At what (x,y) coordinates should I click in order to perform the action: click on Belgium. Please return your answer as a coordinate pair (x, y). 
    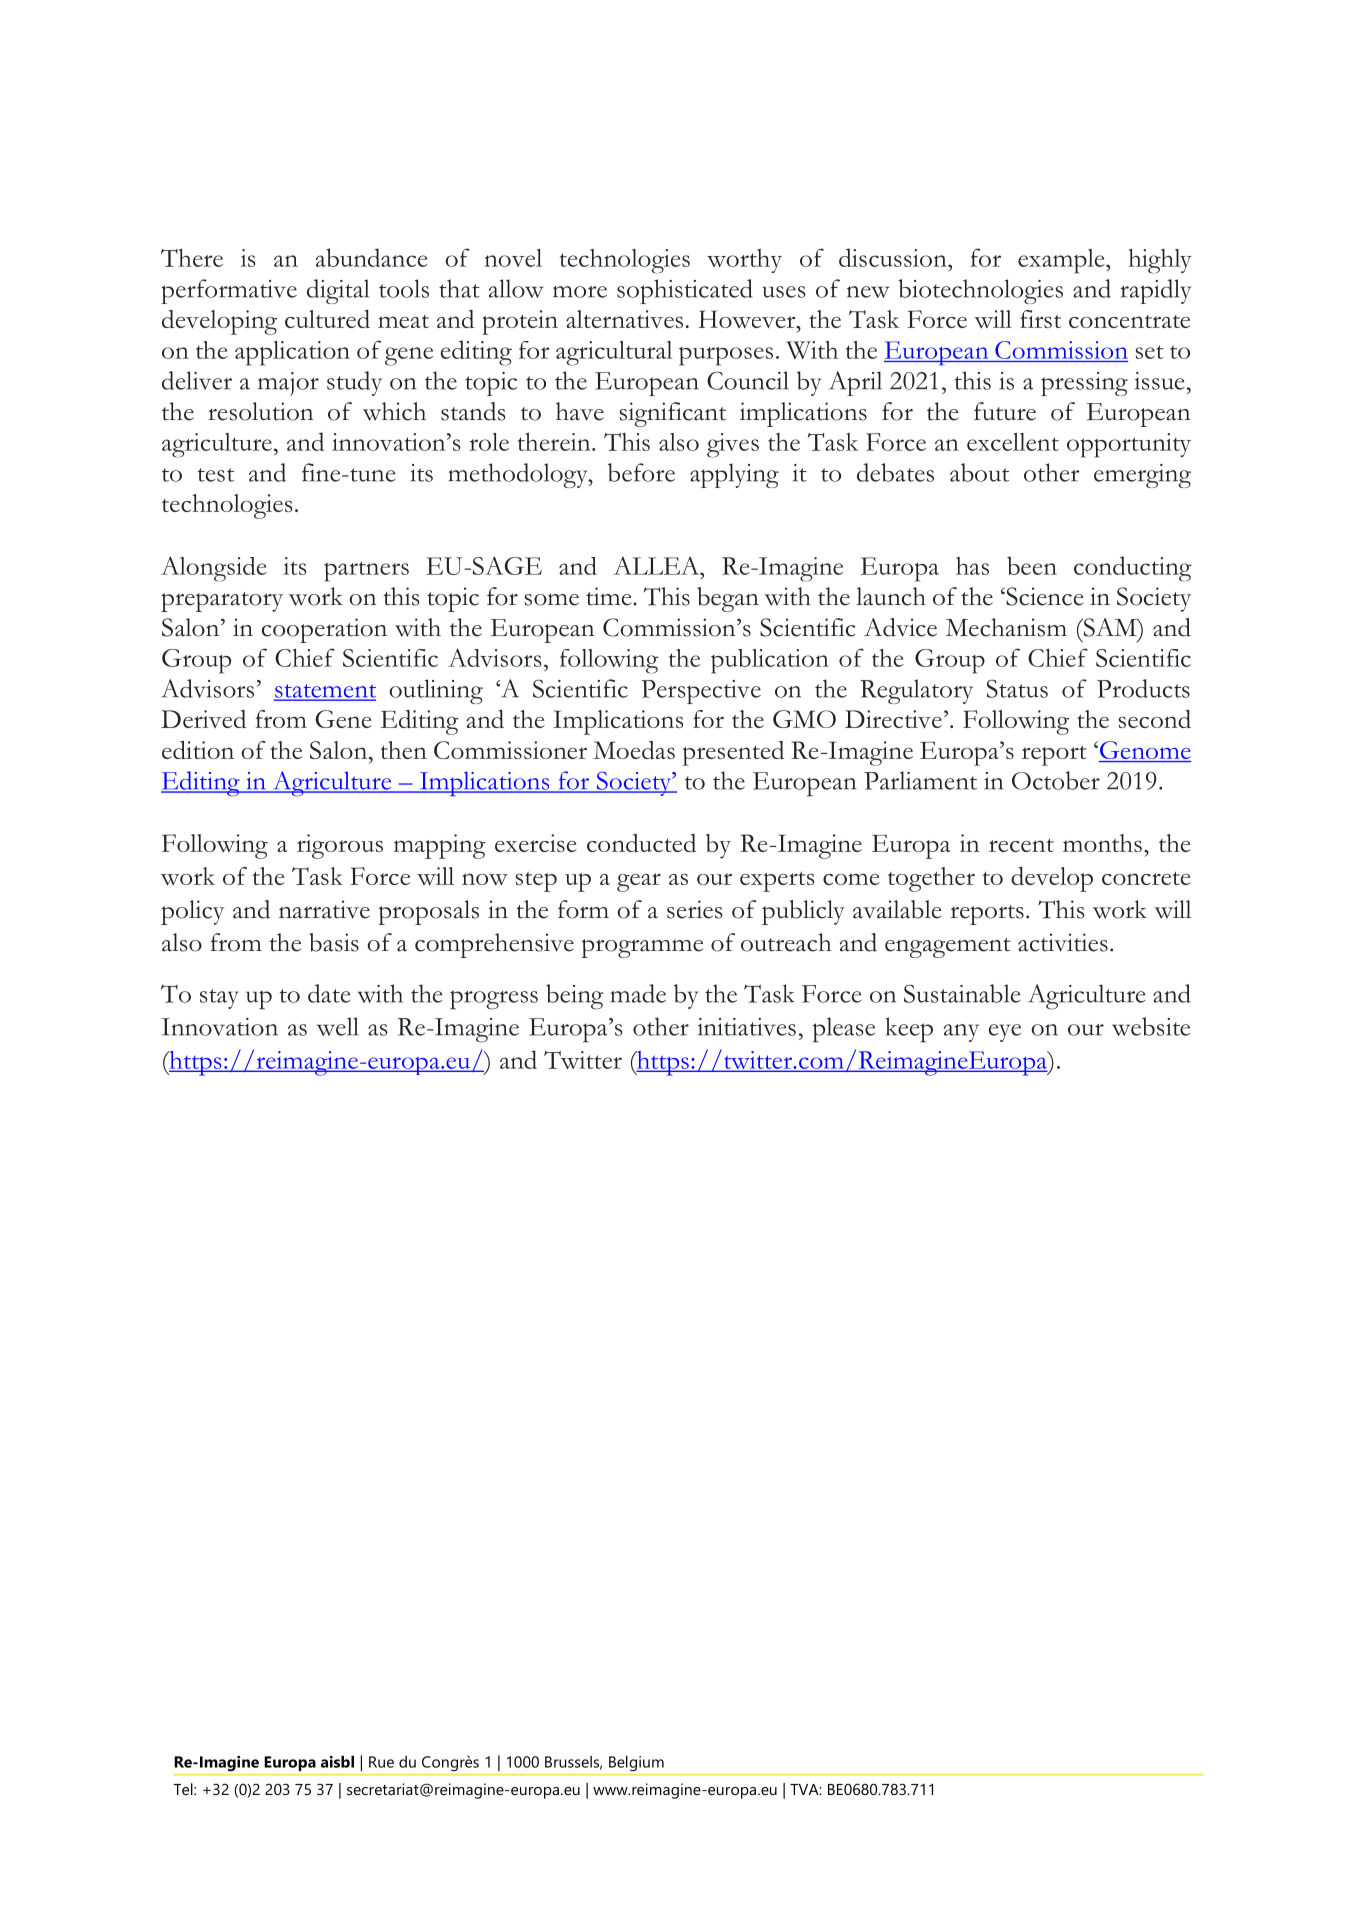
    Looking at the image, I should click on (636, 1763).
